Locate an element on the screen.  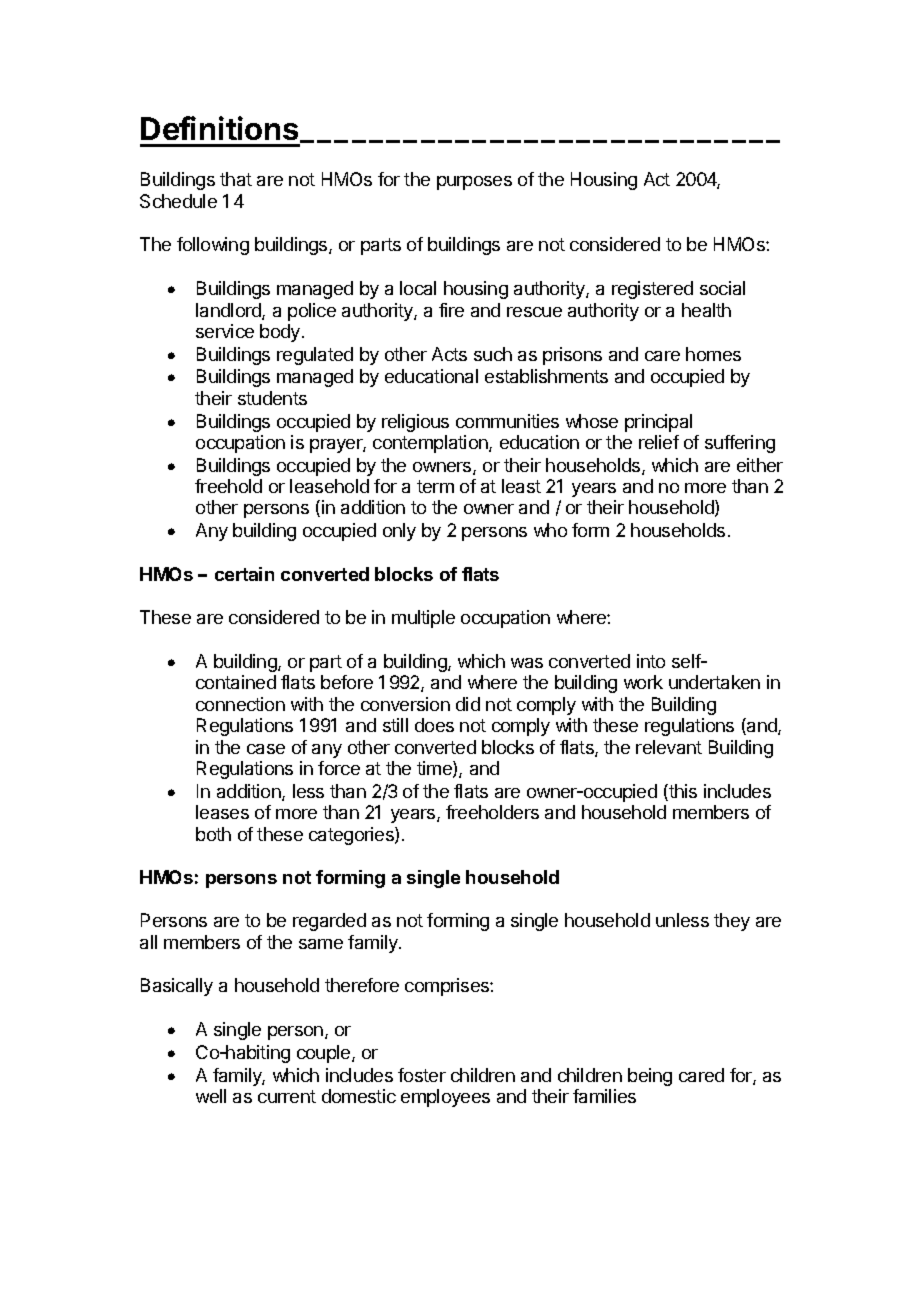
term is located at coordinates (435, 486).
